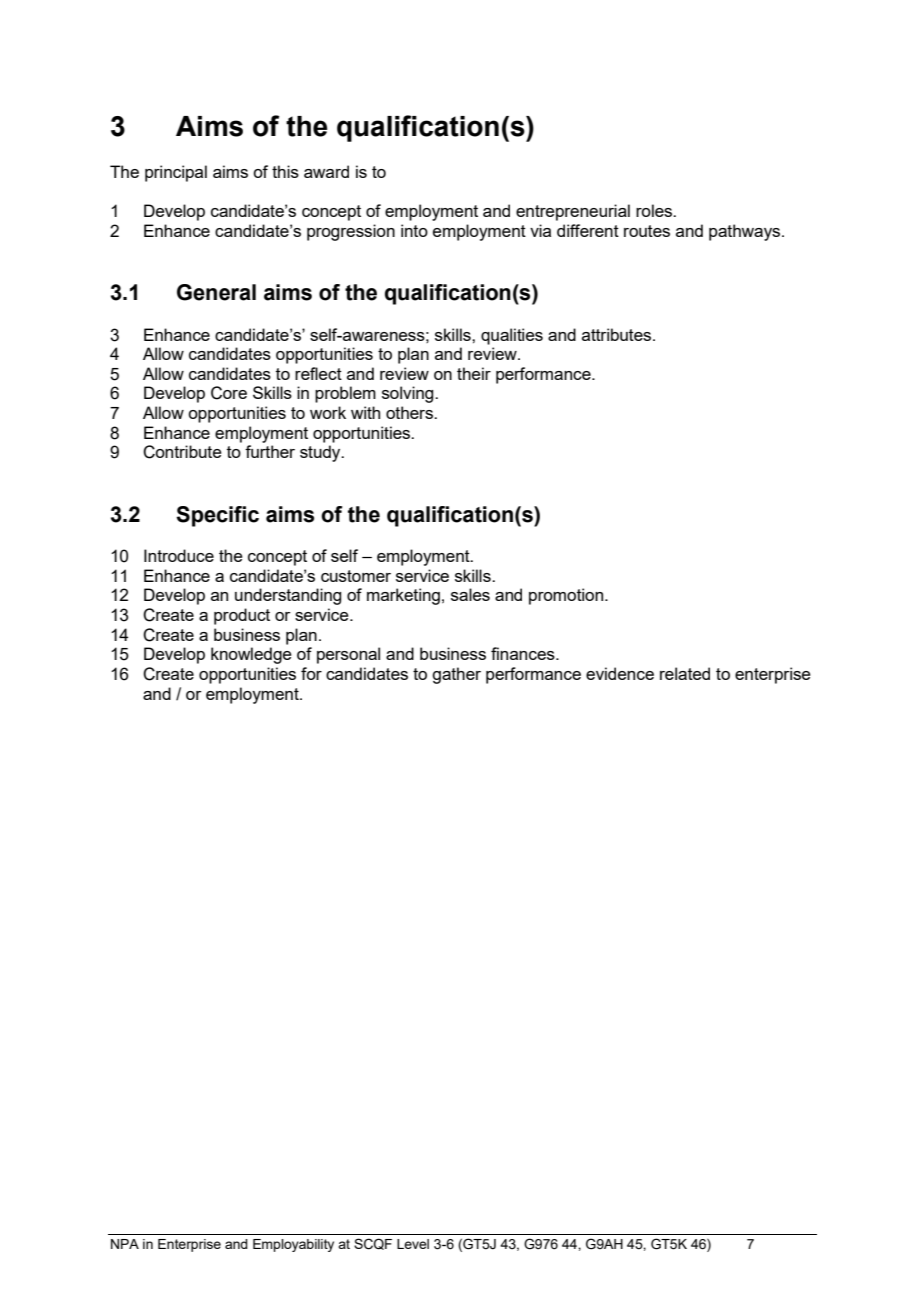 Image resolution: width=924 pixels, height=1308 pixels. Describe the element at coordinates (618, 334) in the image. I see `attributes` at that location.
